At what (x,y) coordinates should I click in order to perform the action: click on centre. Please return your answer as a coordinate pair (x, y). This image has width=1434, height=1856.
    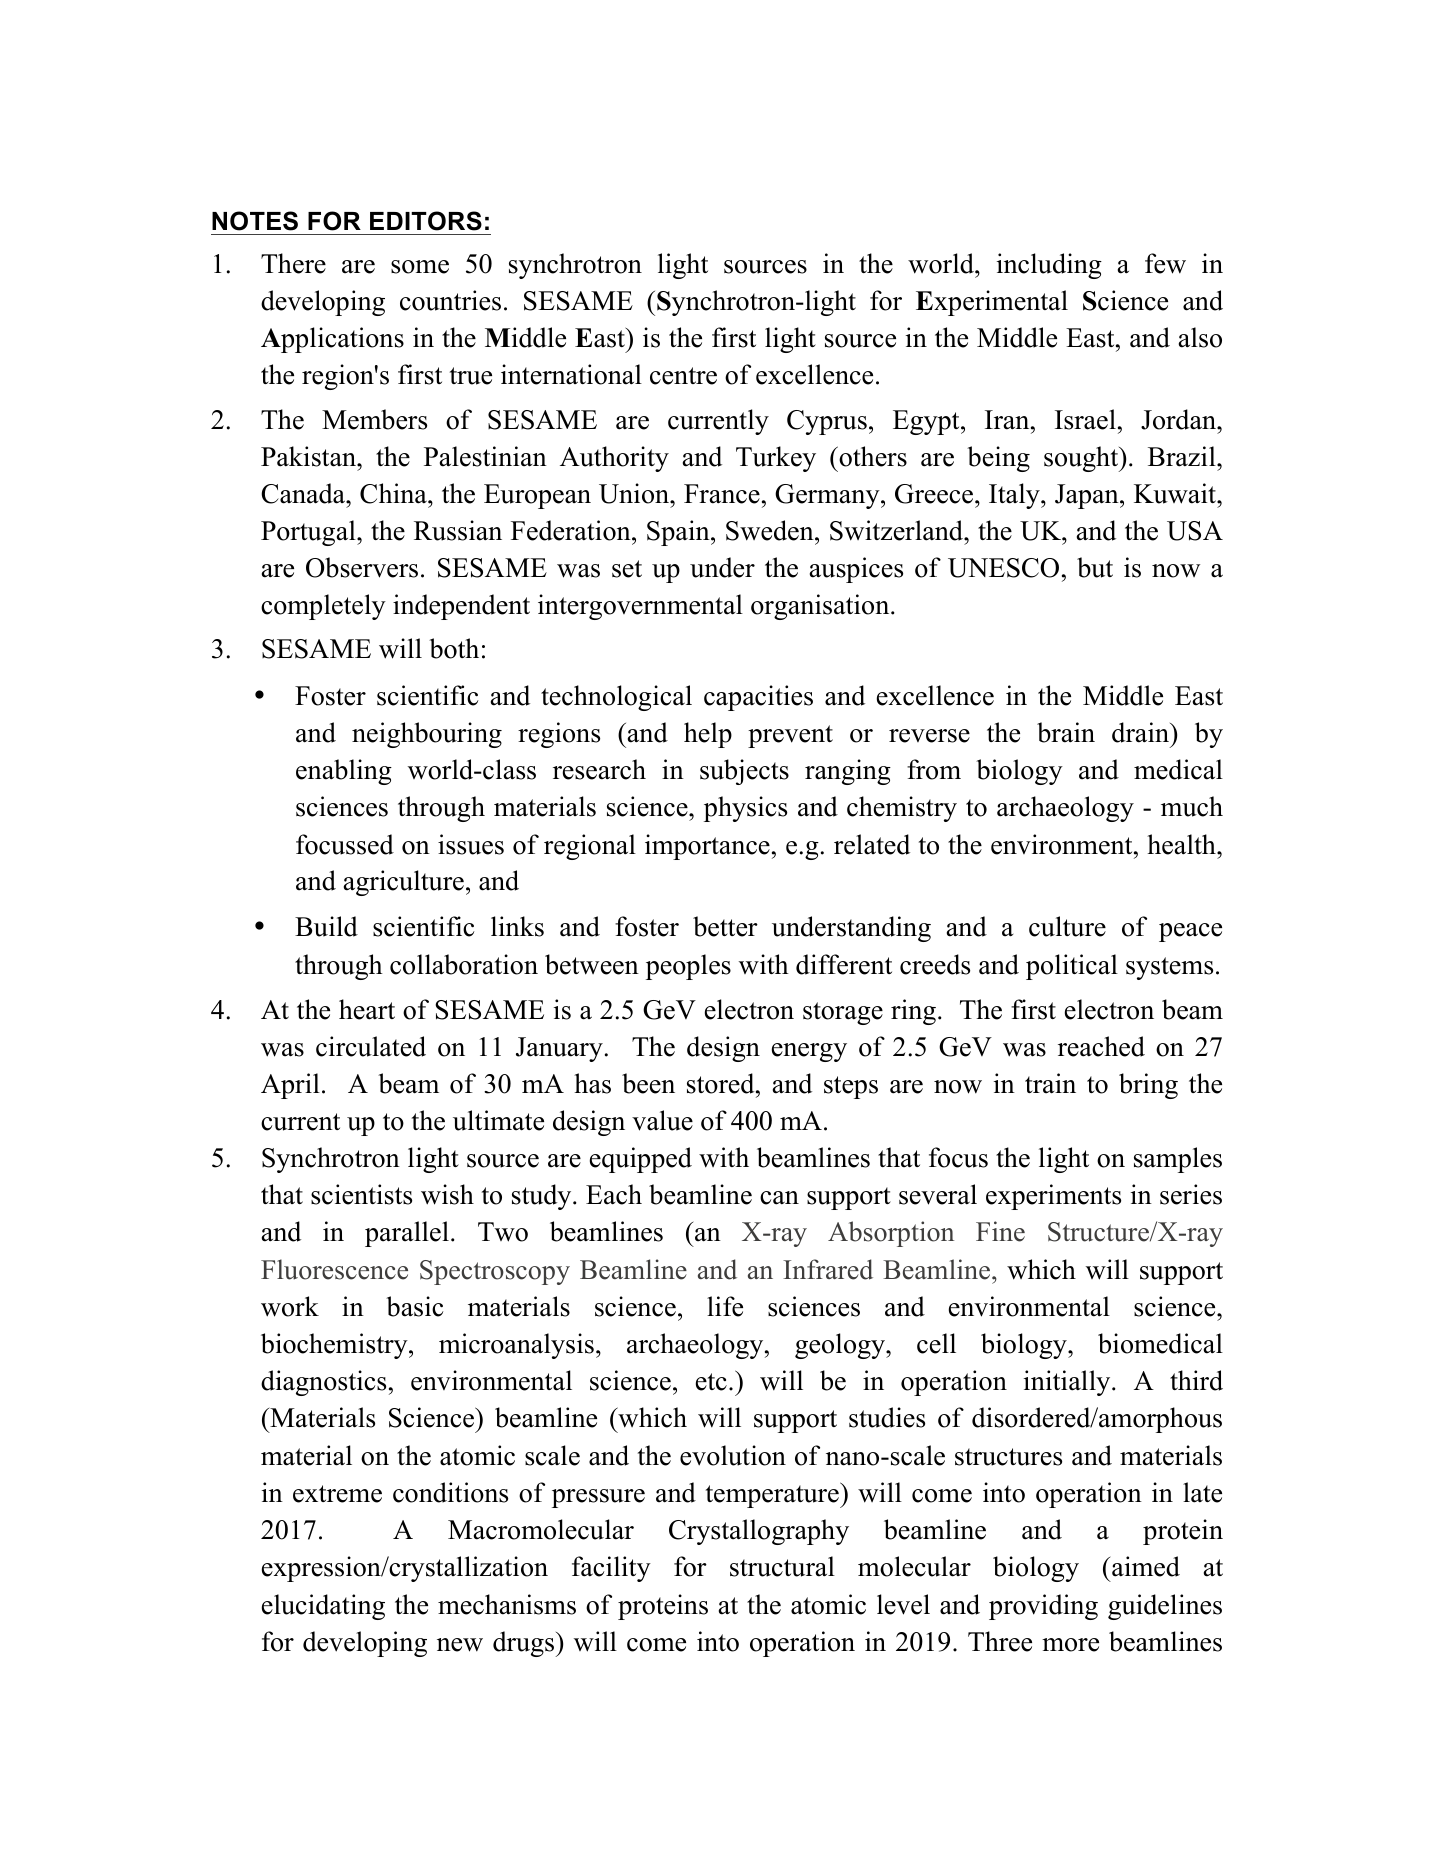
    Looking at the image, I should click on (683, 376).
